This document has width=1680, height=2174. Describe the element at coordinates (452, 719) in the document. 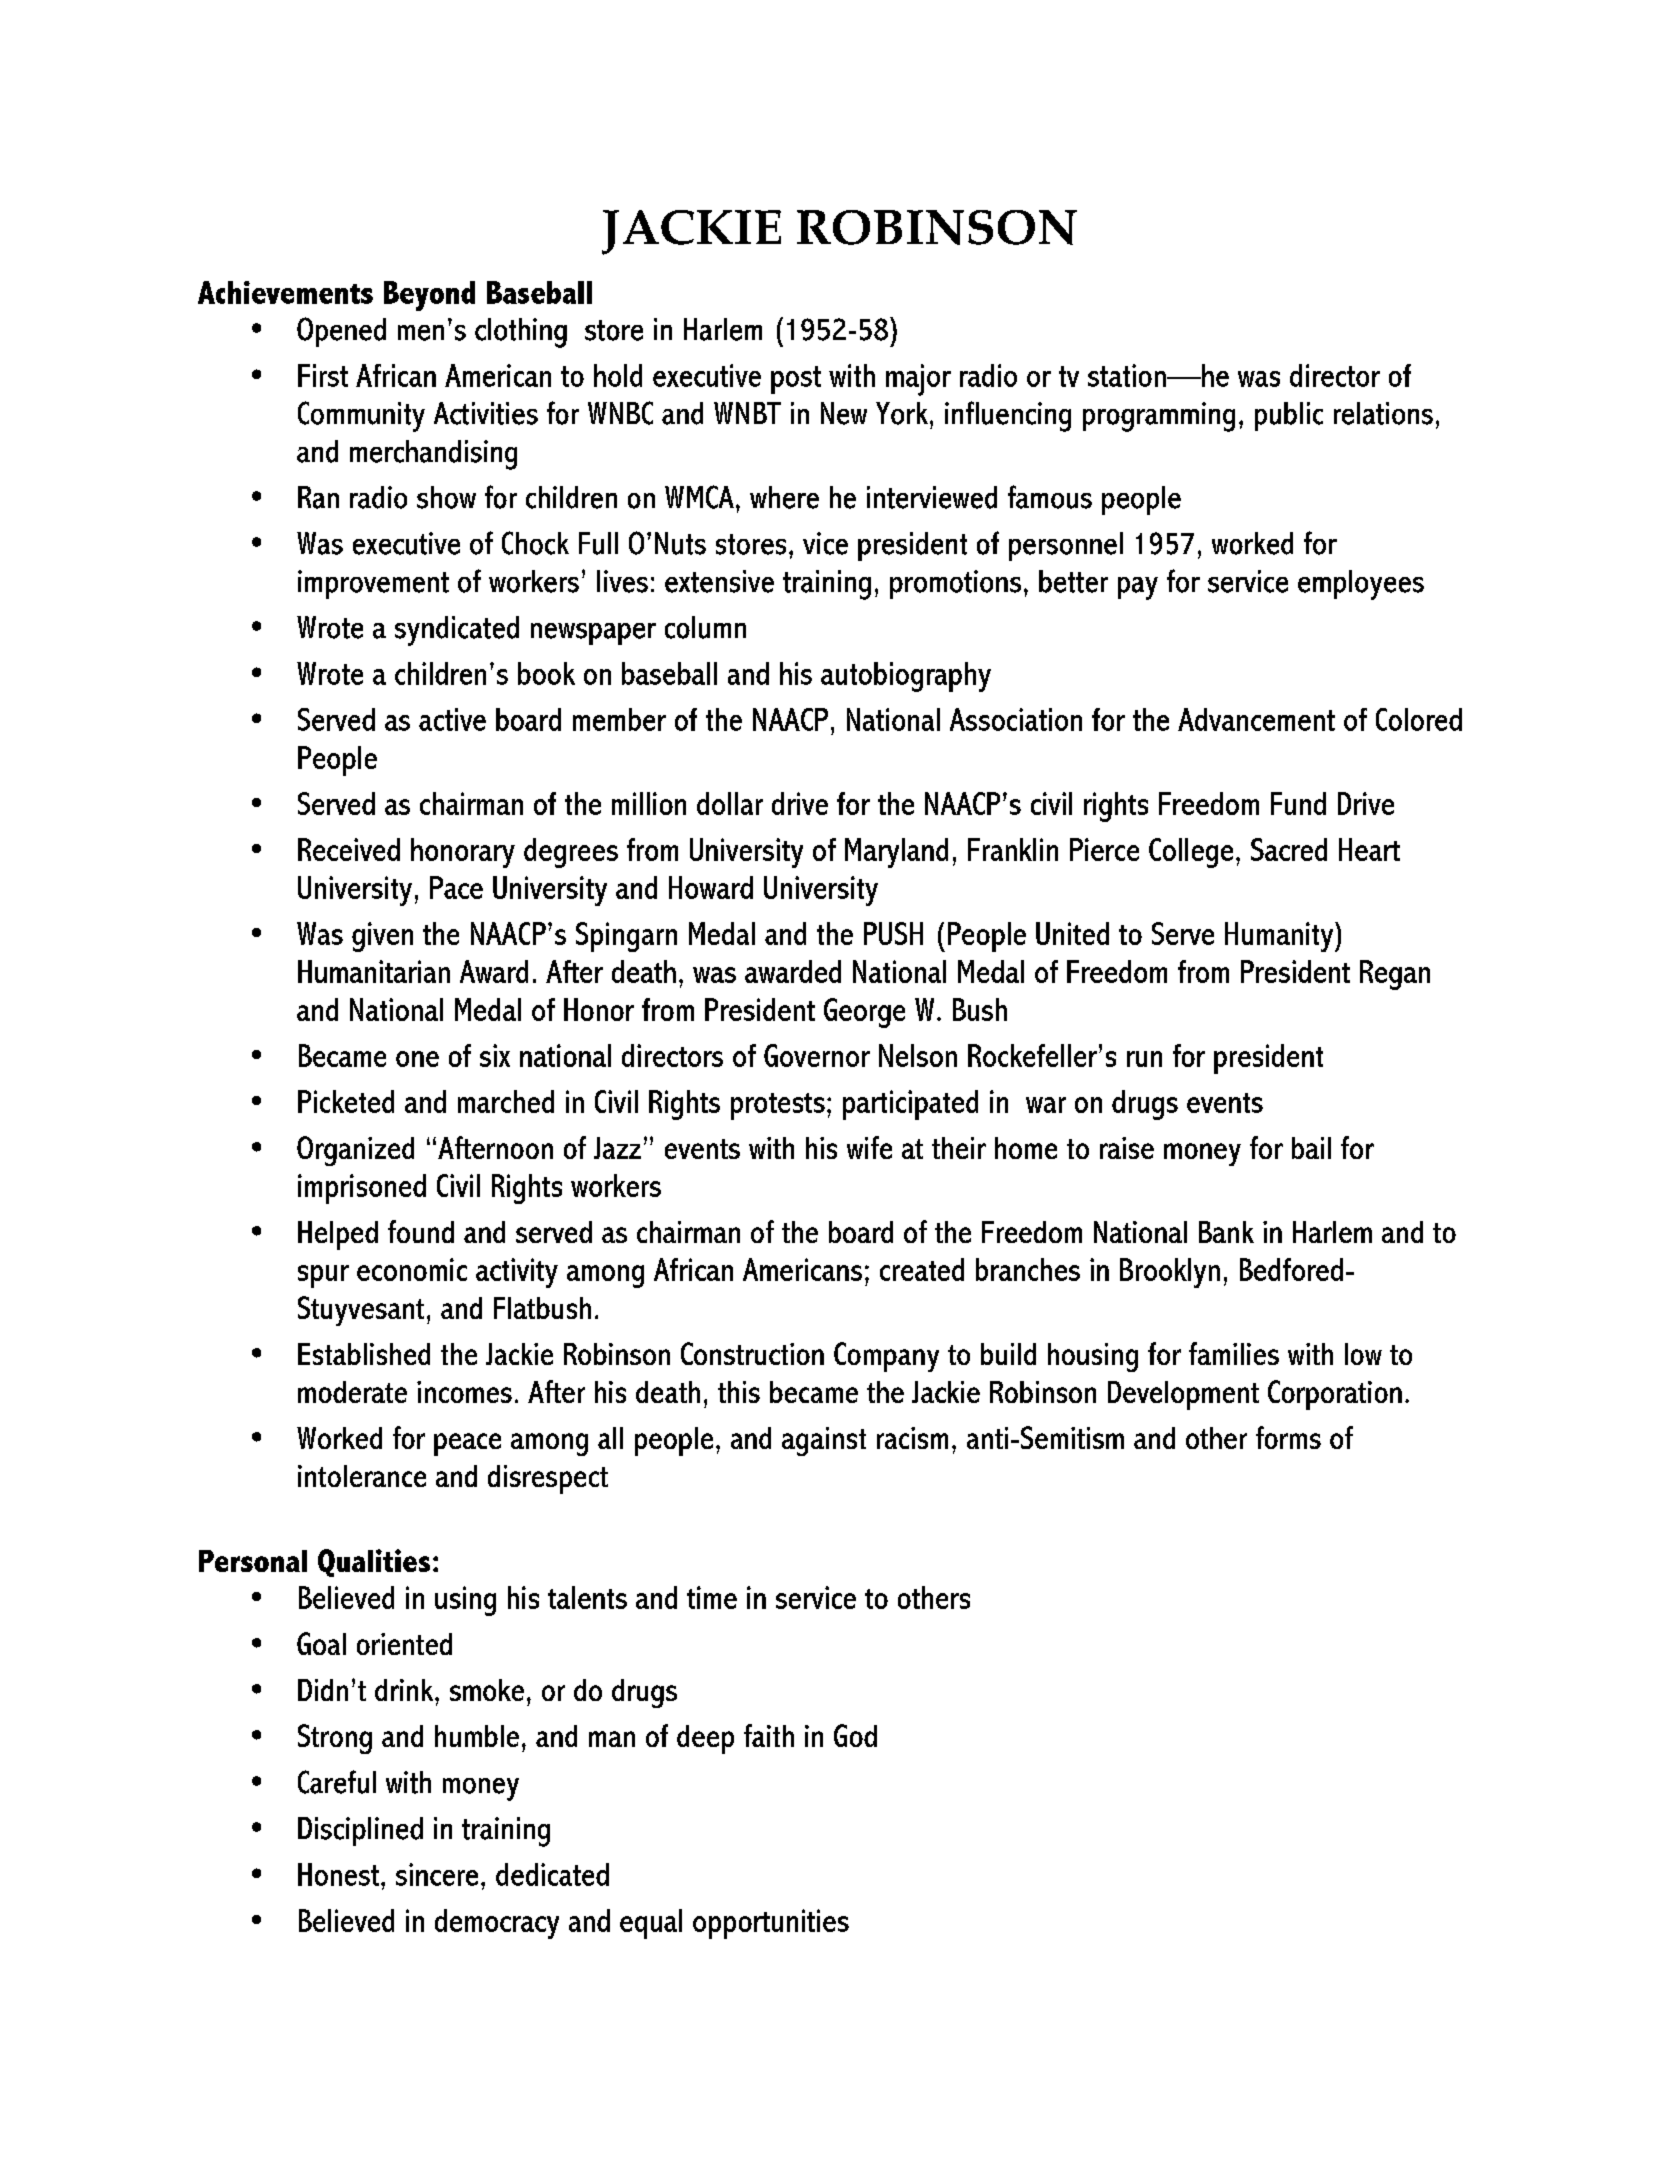

I see `active` at that location.
